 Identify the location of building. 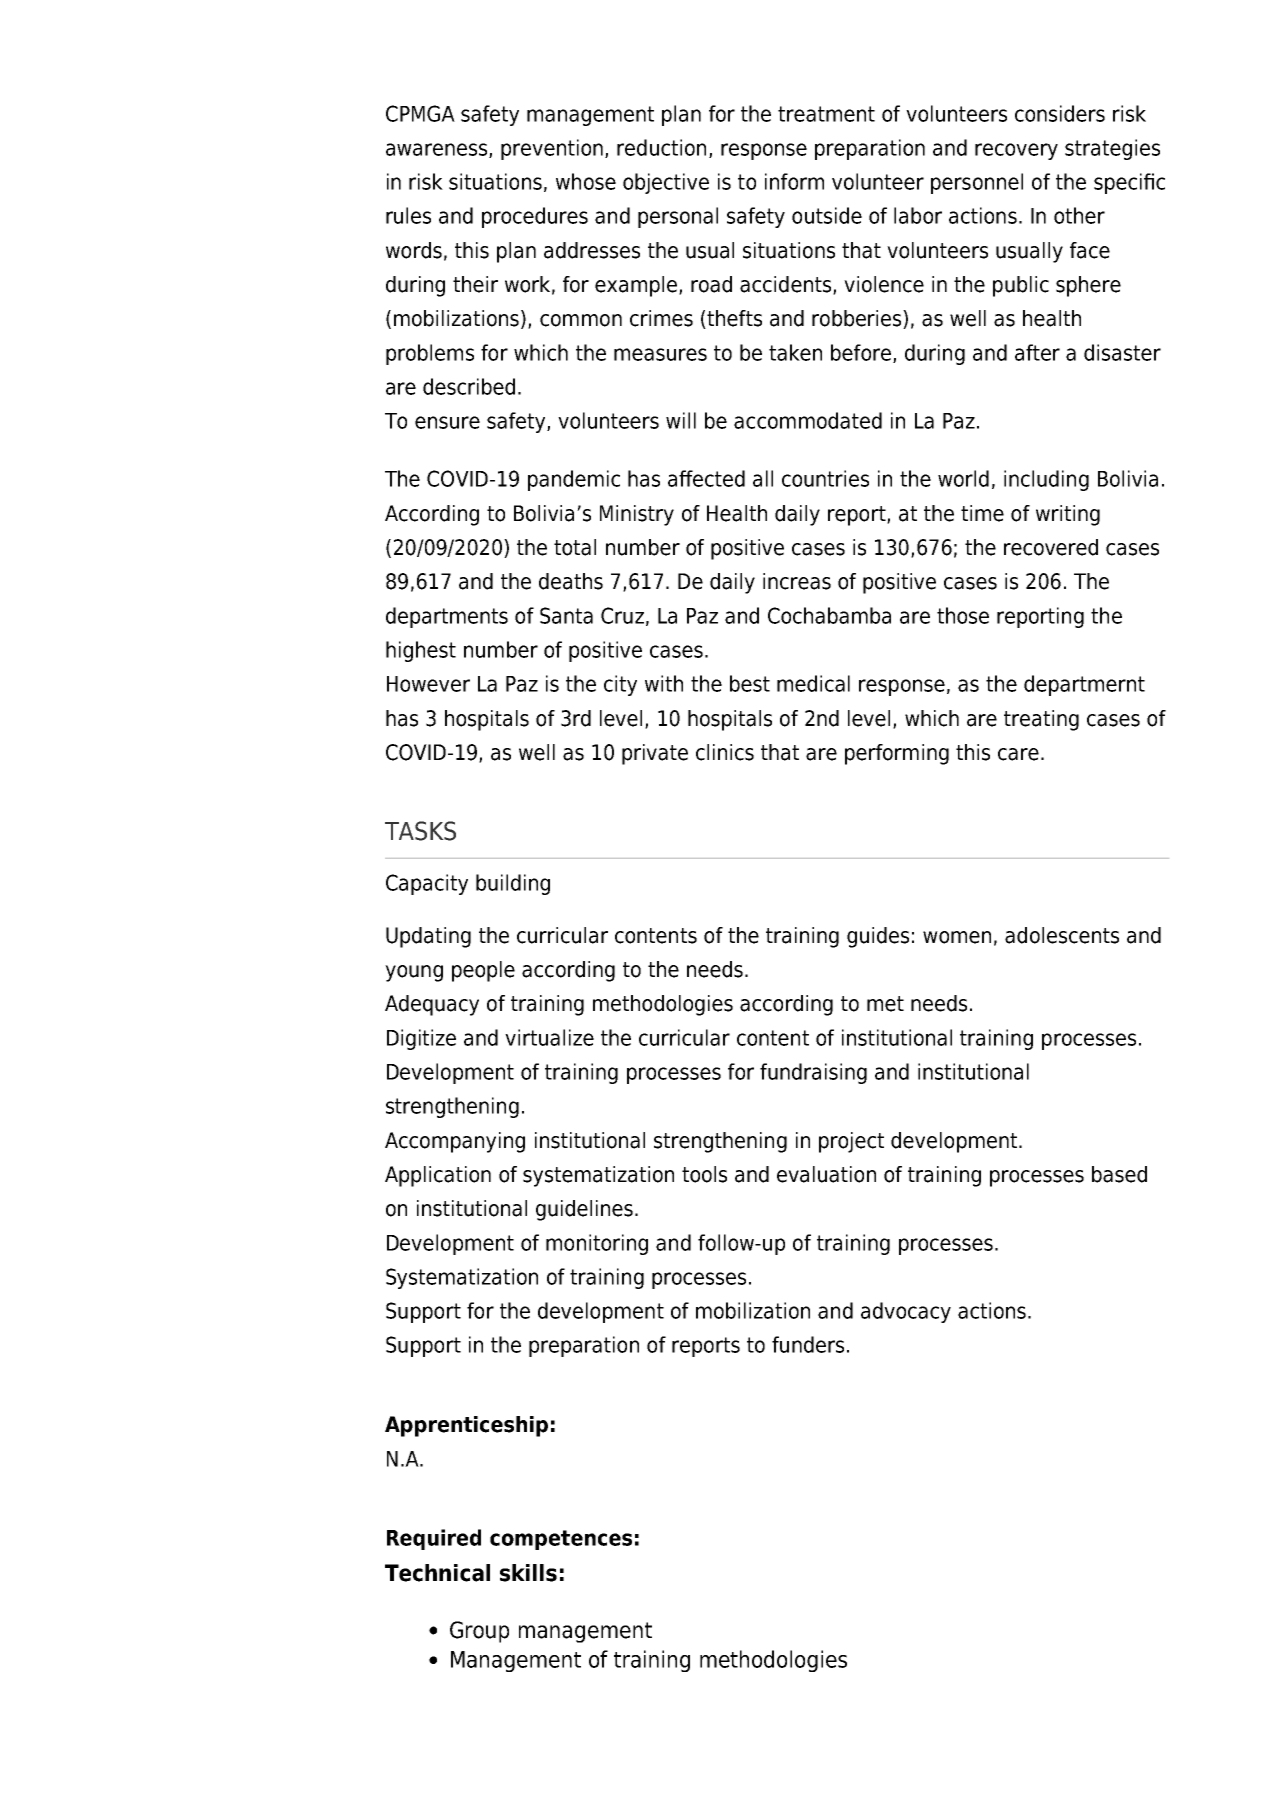
(513, 884).
